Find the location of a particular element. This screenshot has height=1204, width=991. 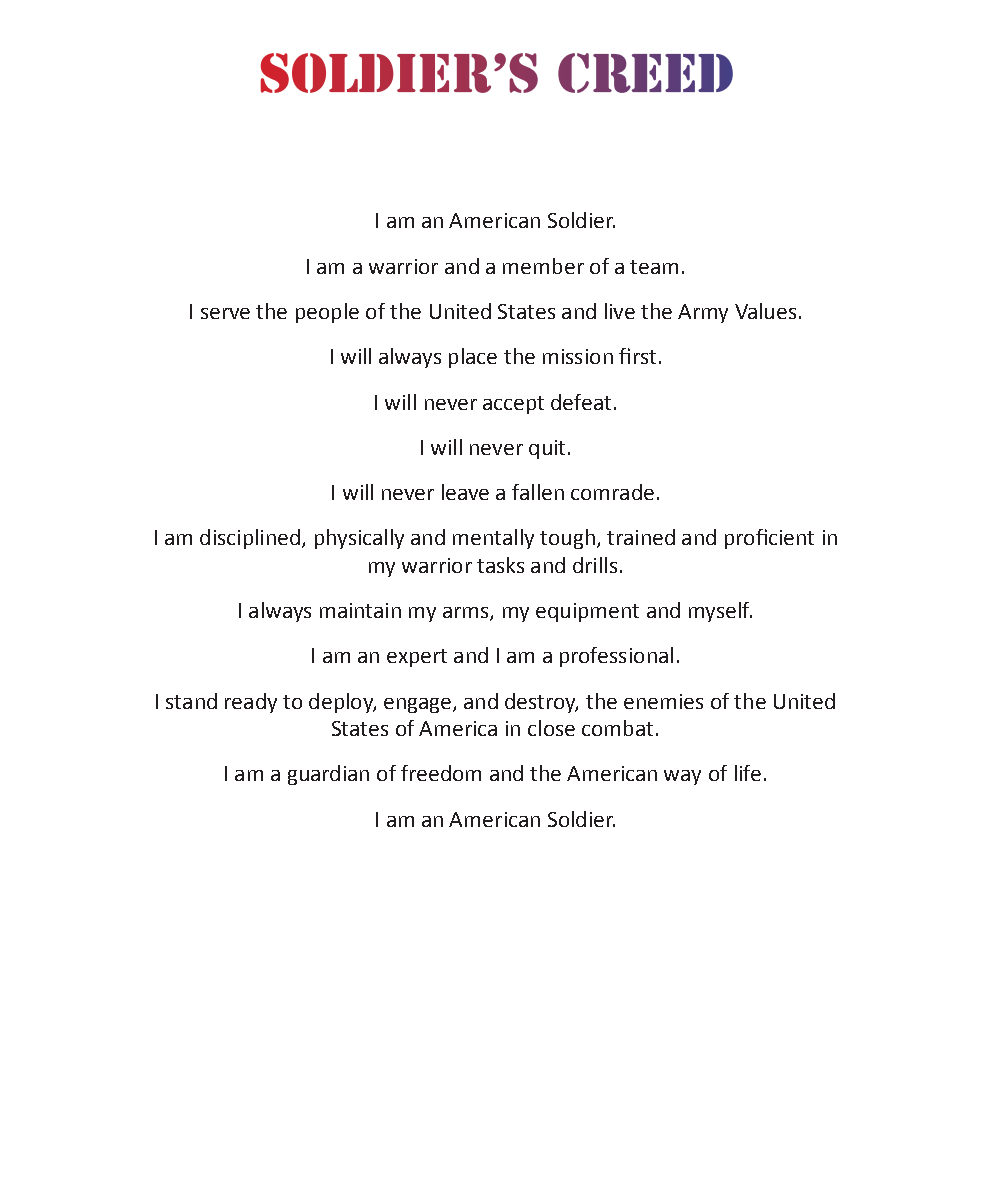

maintain is located at coordinates (360, 610).
